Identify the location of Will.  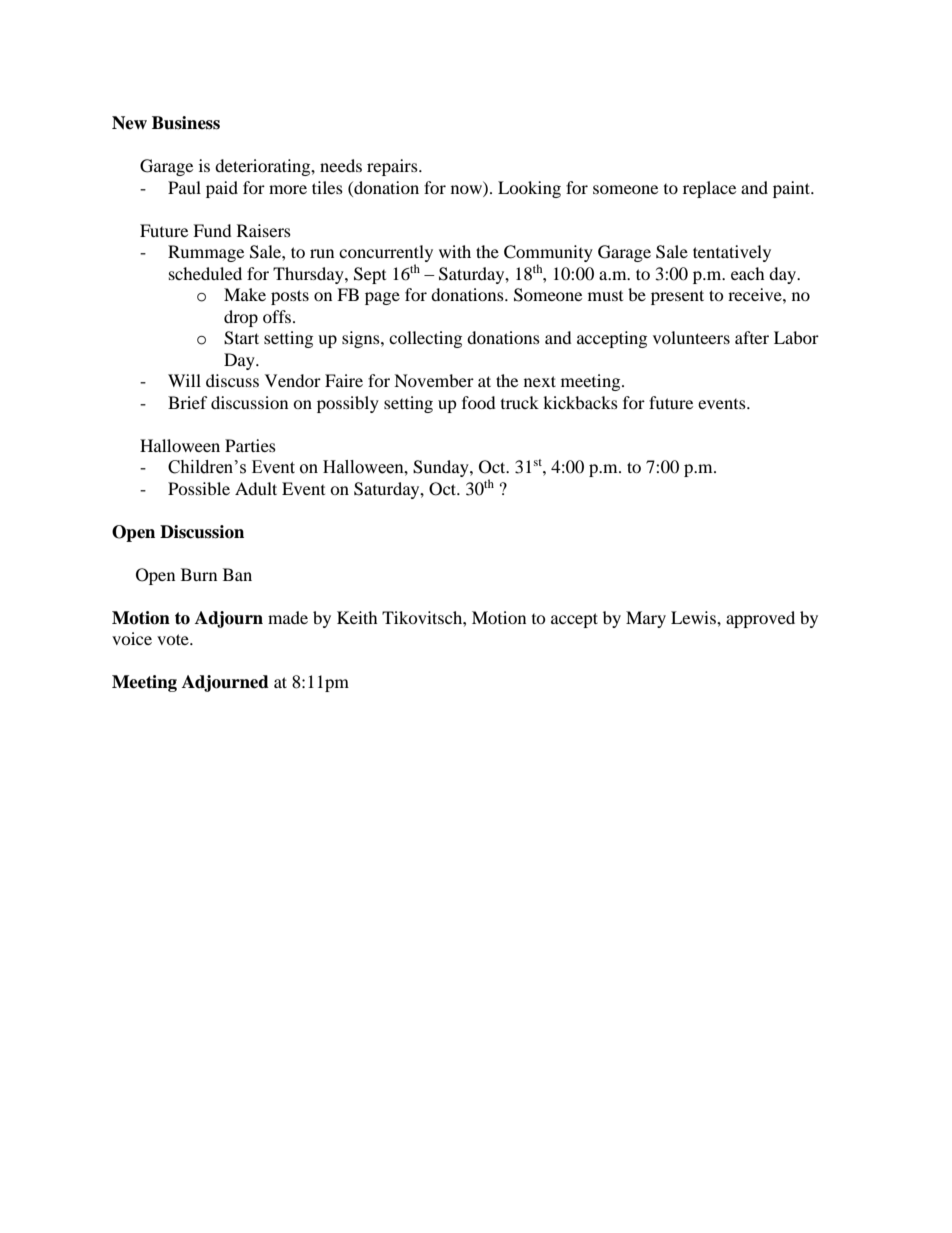
(184, 380).
